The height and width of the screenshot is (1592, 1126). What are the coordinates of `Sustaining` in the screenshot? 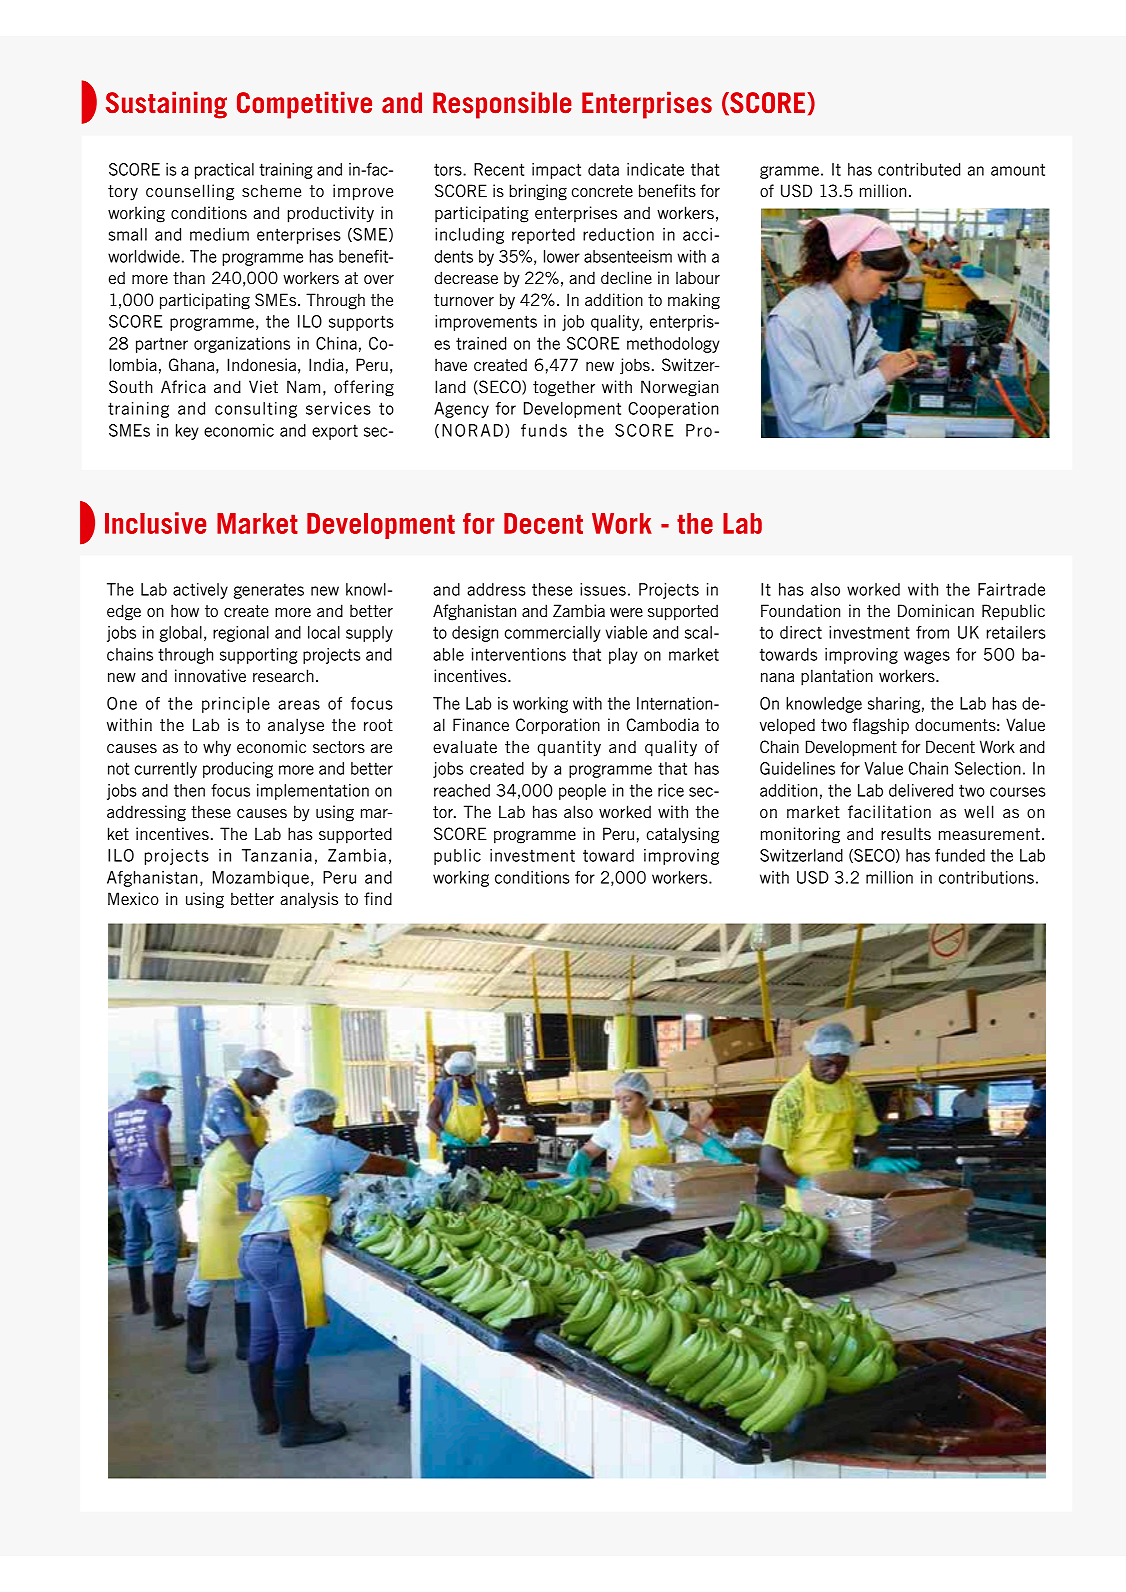 It's located at (166, 105).
